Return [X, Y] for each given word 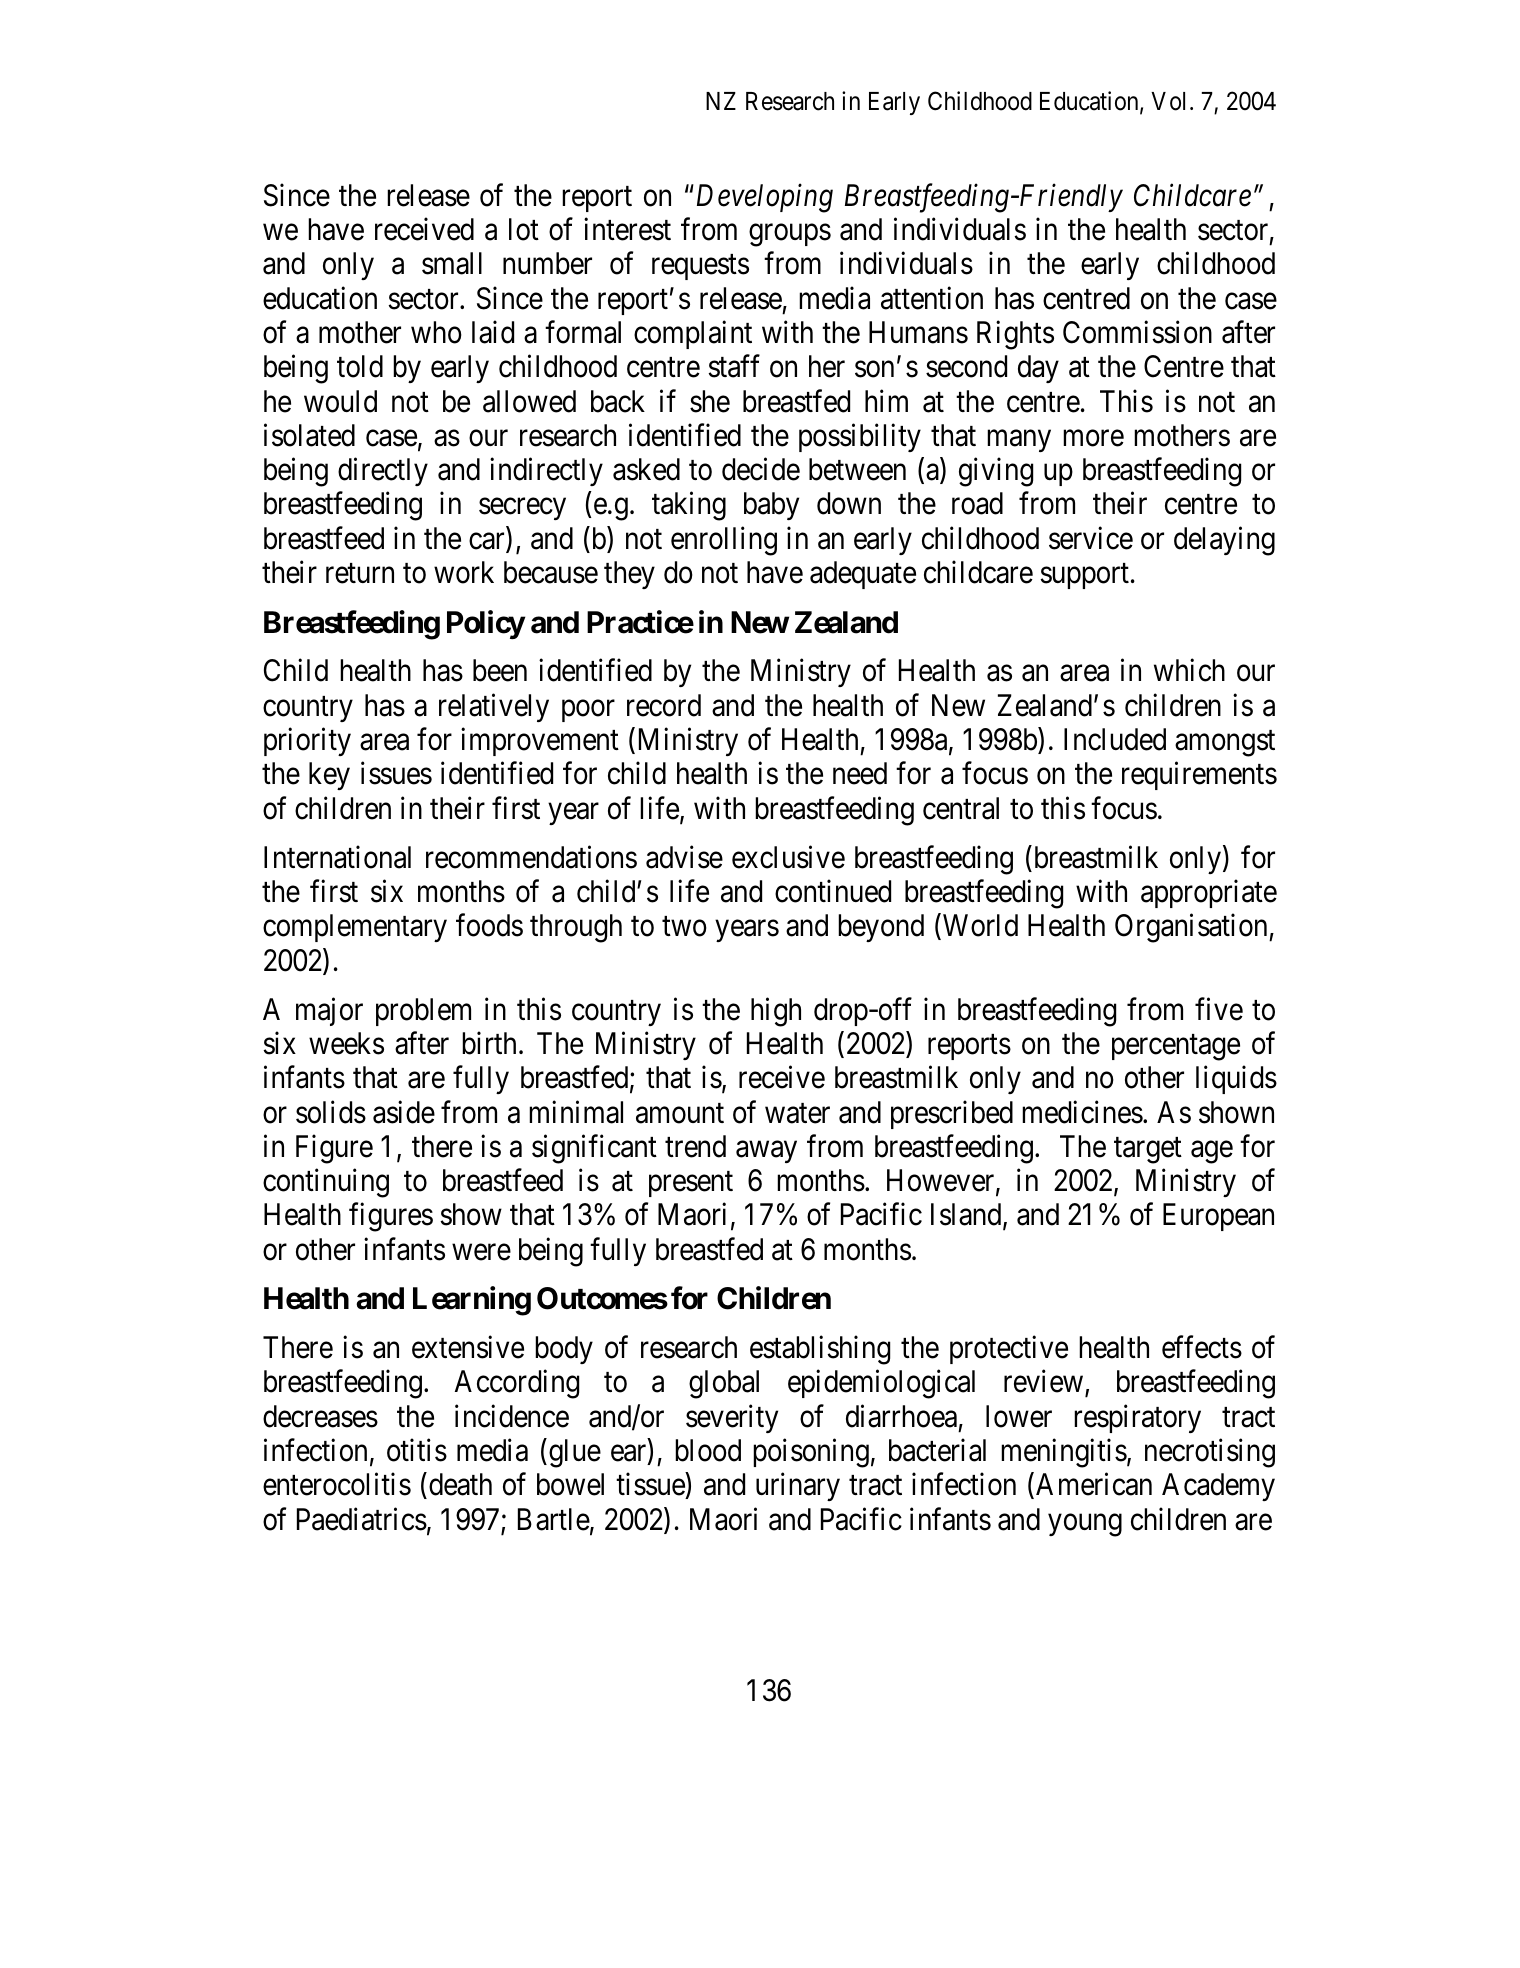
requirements [1199, 776]
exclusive [788, 857]
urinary [798, 1487]
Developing [763, 198]
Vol [1171, 101]
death [460, 1484]
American [1094, 1484]
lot [524, 229]
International [337, 857]
